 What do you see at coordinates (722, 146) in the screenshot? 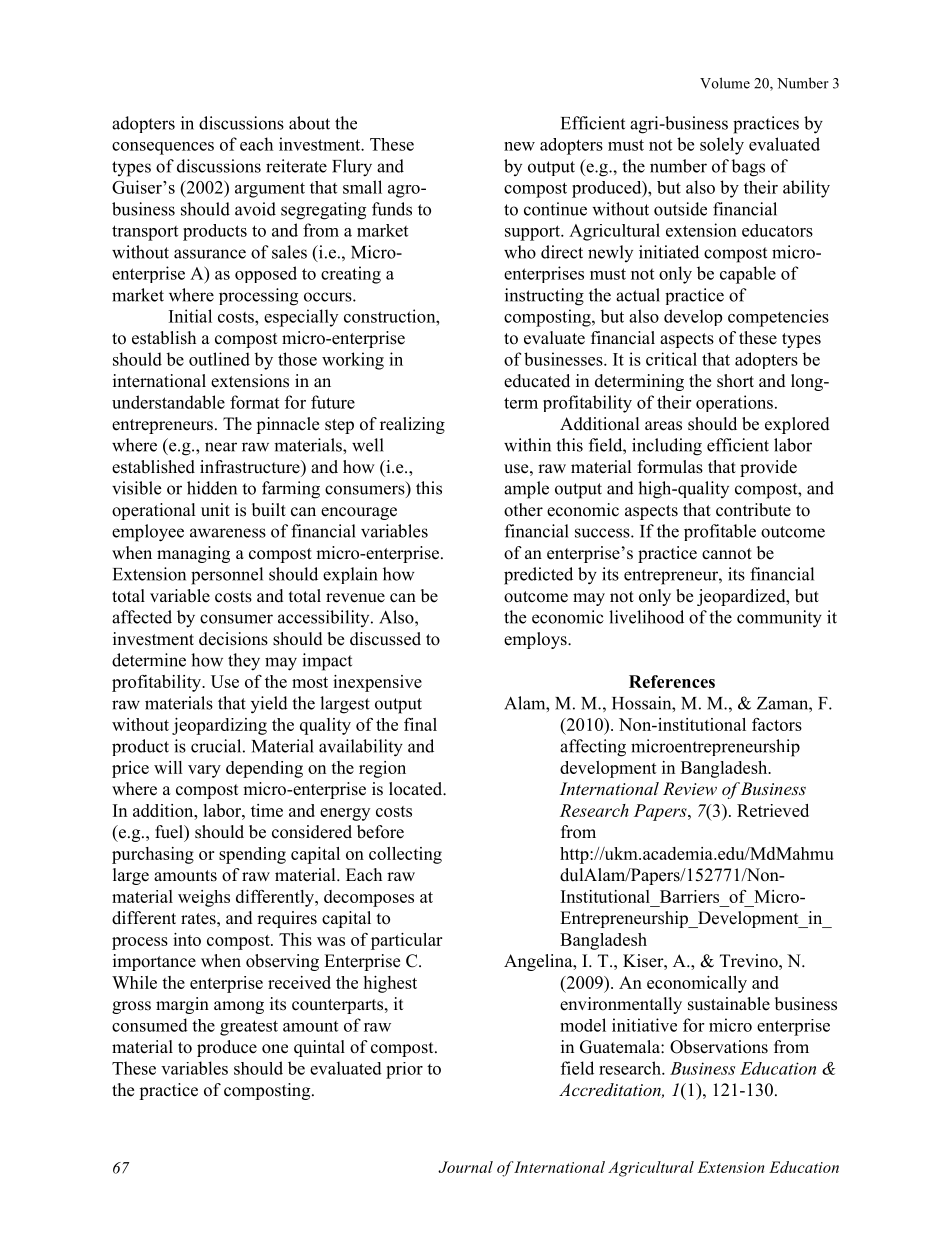
I see `solely` at bounding box center [722, 146].
